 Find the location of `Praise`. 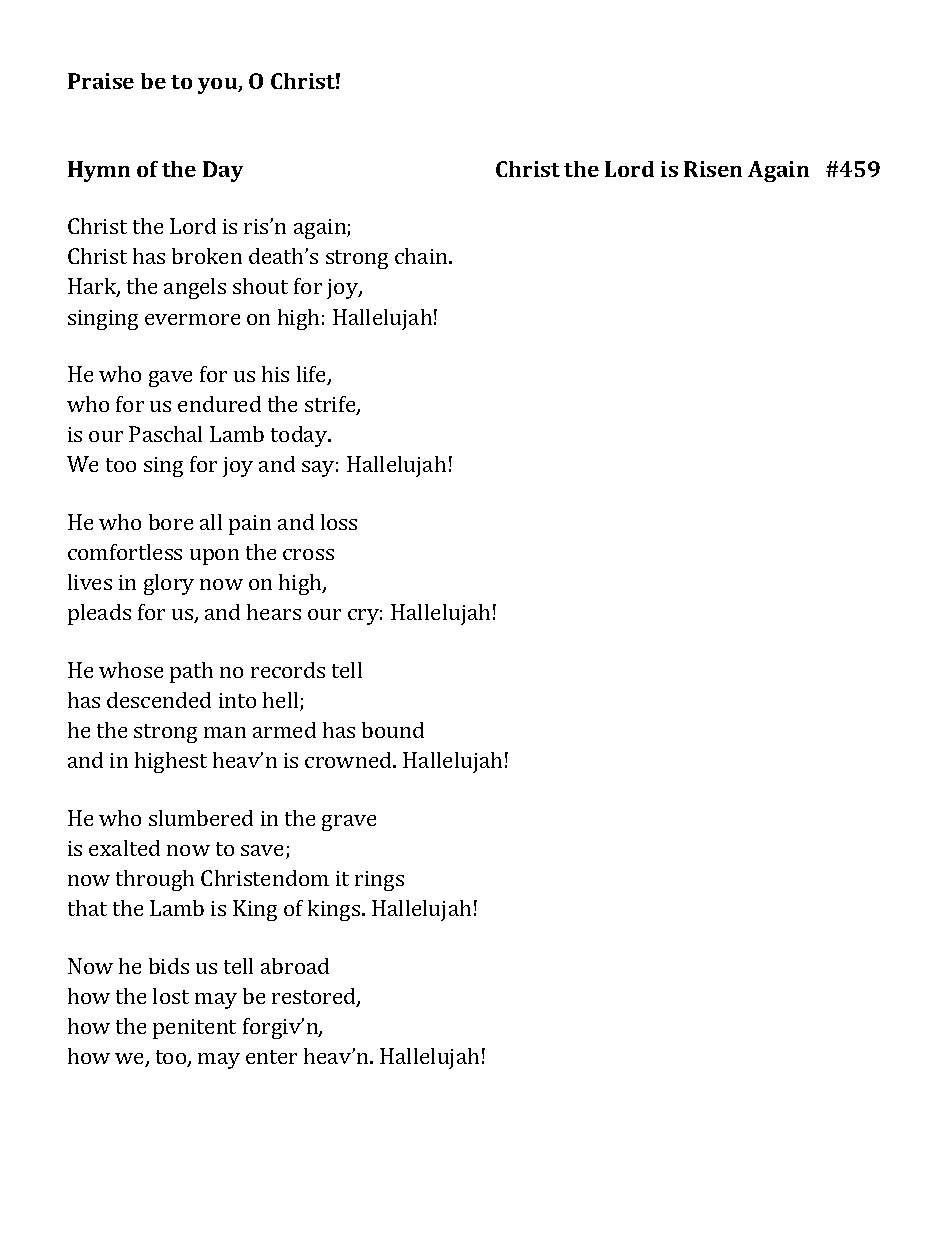

Praise is located at coordinates (101, 81).
